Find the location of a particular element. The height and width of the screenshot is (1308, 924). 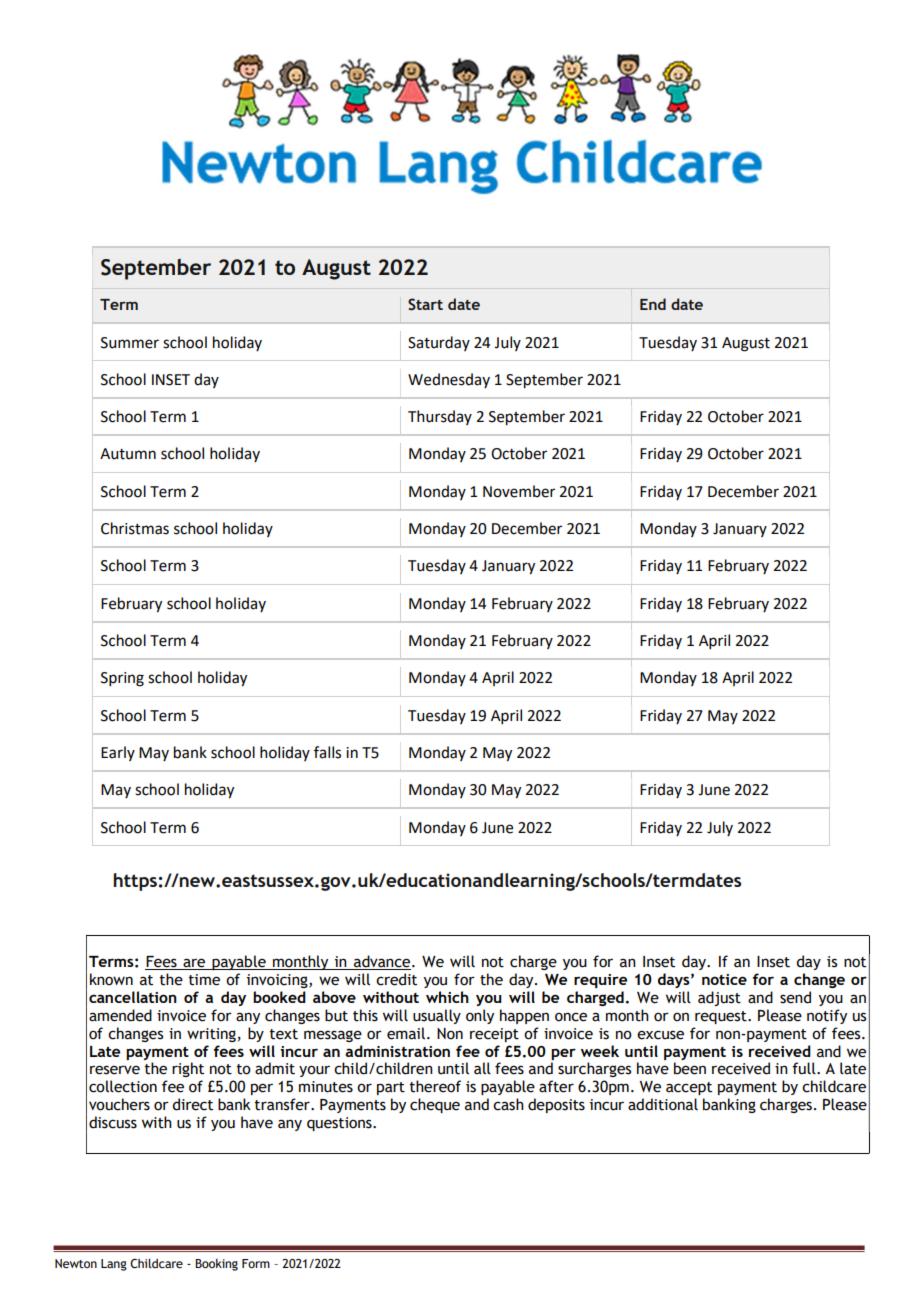

Early is located at coordinates (118, 753).
